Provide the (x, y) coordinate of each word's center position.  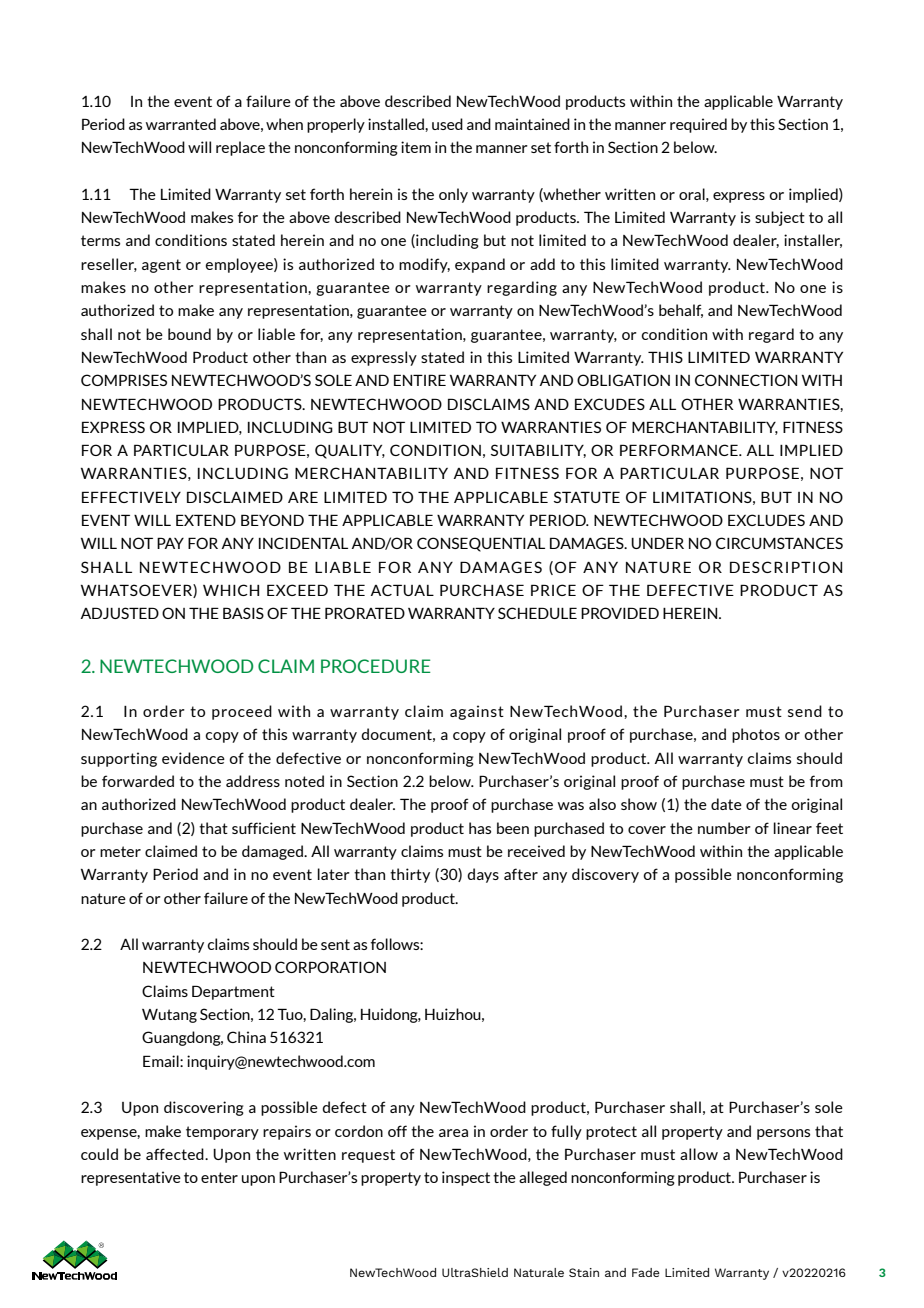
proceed (242, 712)
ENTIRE (420, 380)
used (447, 124)
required (698, 125)
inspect (466, 1178)
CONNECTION (746, 380)
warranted (181, 124)
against (477, 712)
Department (233, 992)
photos (756, 735)
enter (219, 1177)
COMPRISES (124, 380)
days (483, 875)
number (724, 828)
